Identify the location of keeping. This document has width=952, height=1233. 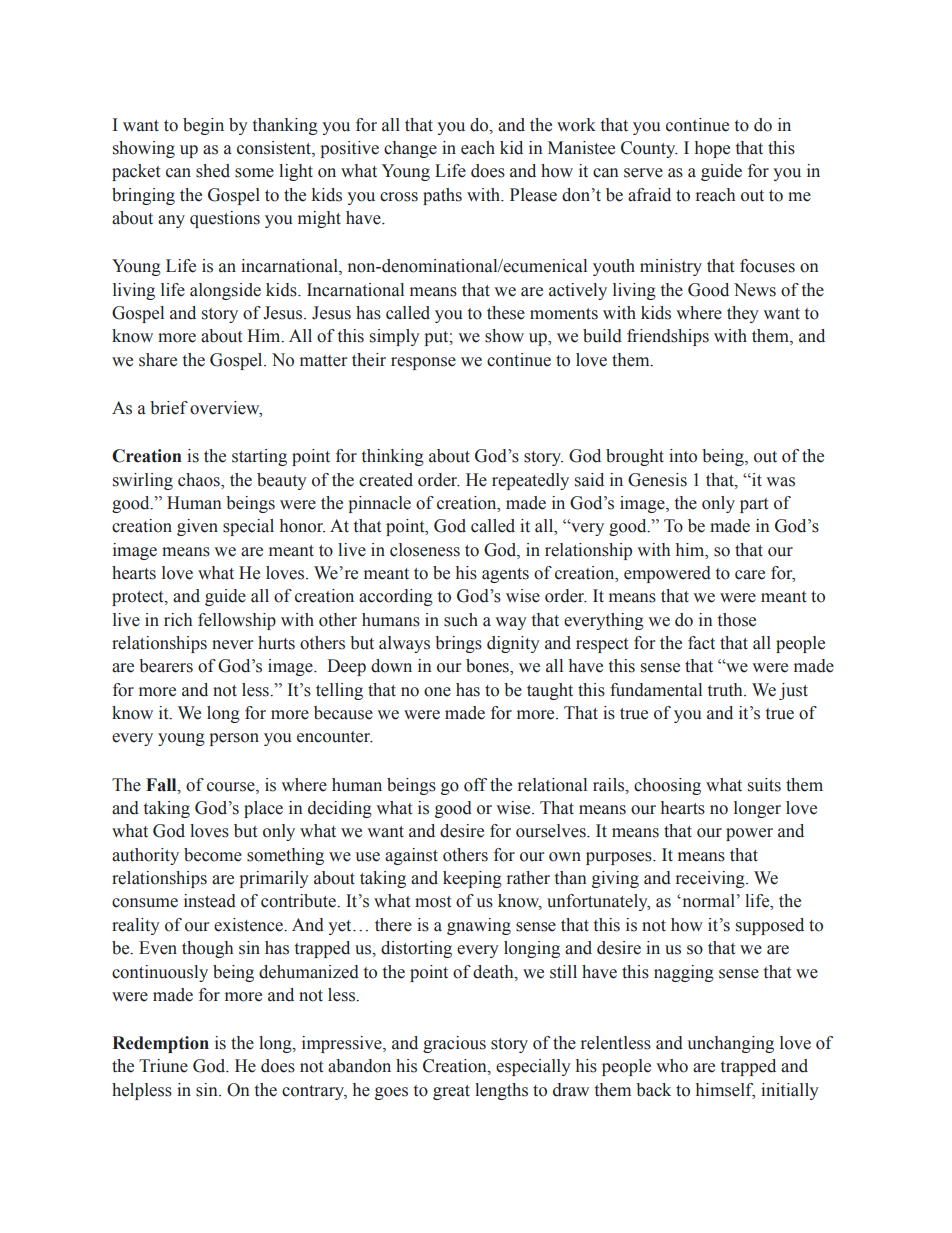
(472, 879).
